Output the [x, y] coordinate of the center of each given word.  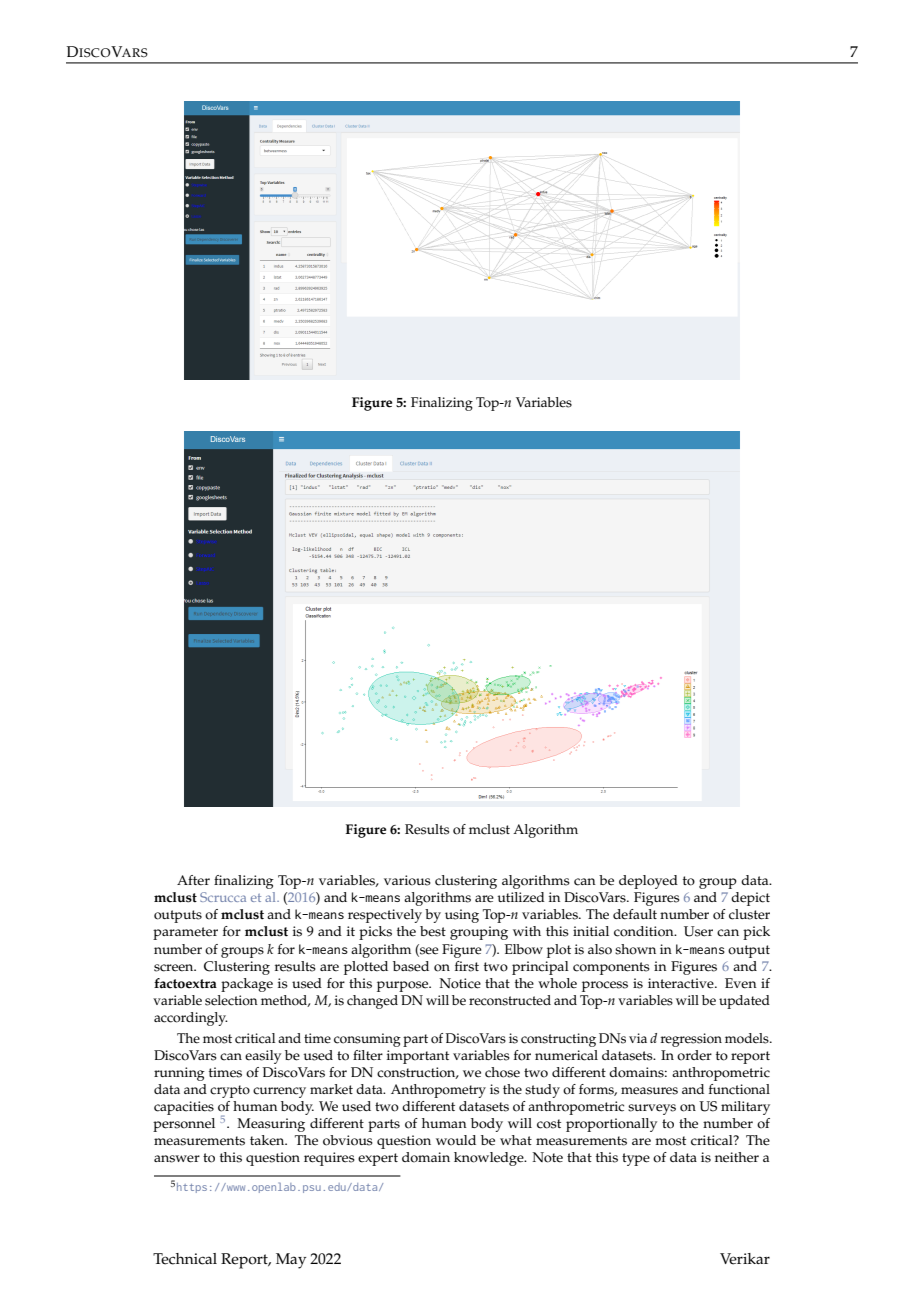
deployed [648, 882]
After [193, 880]
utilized [521, 897]
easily [263, 1057]
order [694, 1055]
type [636, 1159]
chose [502, 1072]
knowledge [490, 1159]
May [291, 1261]
